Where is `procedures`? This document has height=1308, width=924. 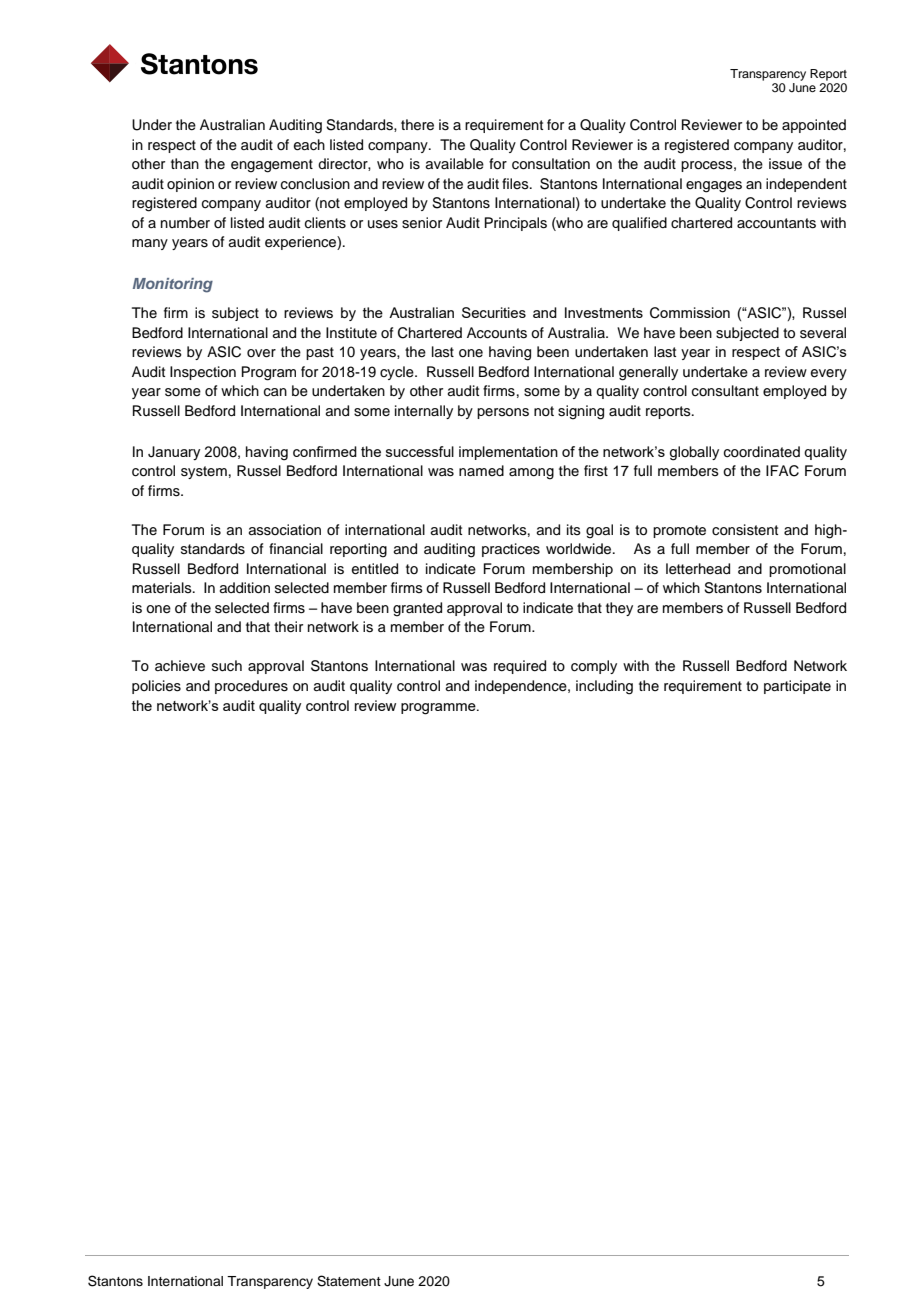
procedures is located at coordinates (251, 687).
